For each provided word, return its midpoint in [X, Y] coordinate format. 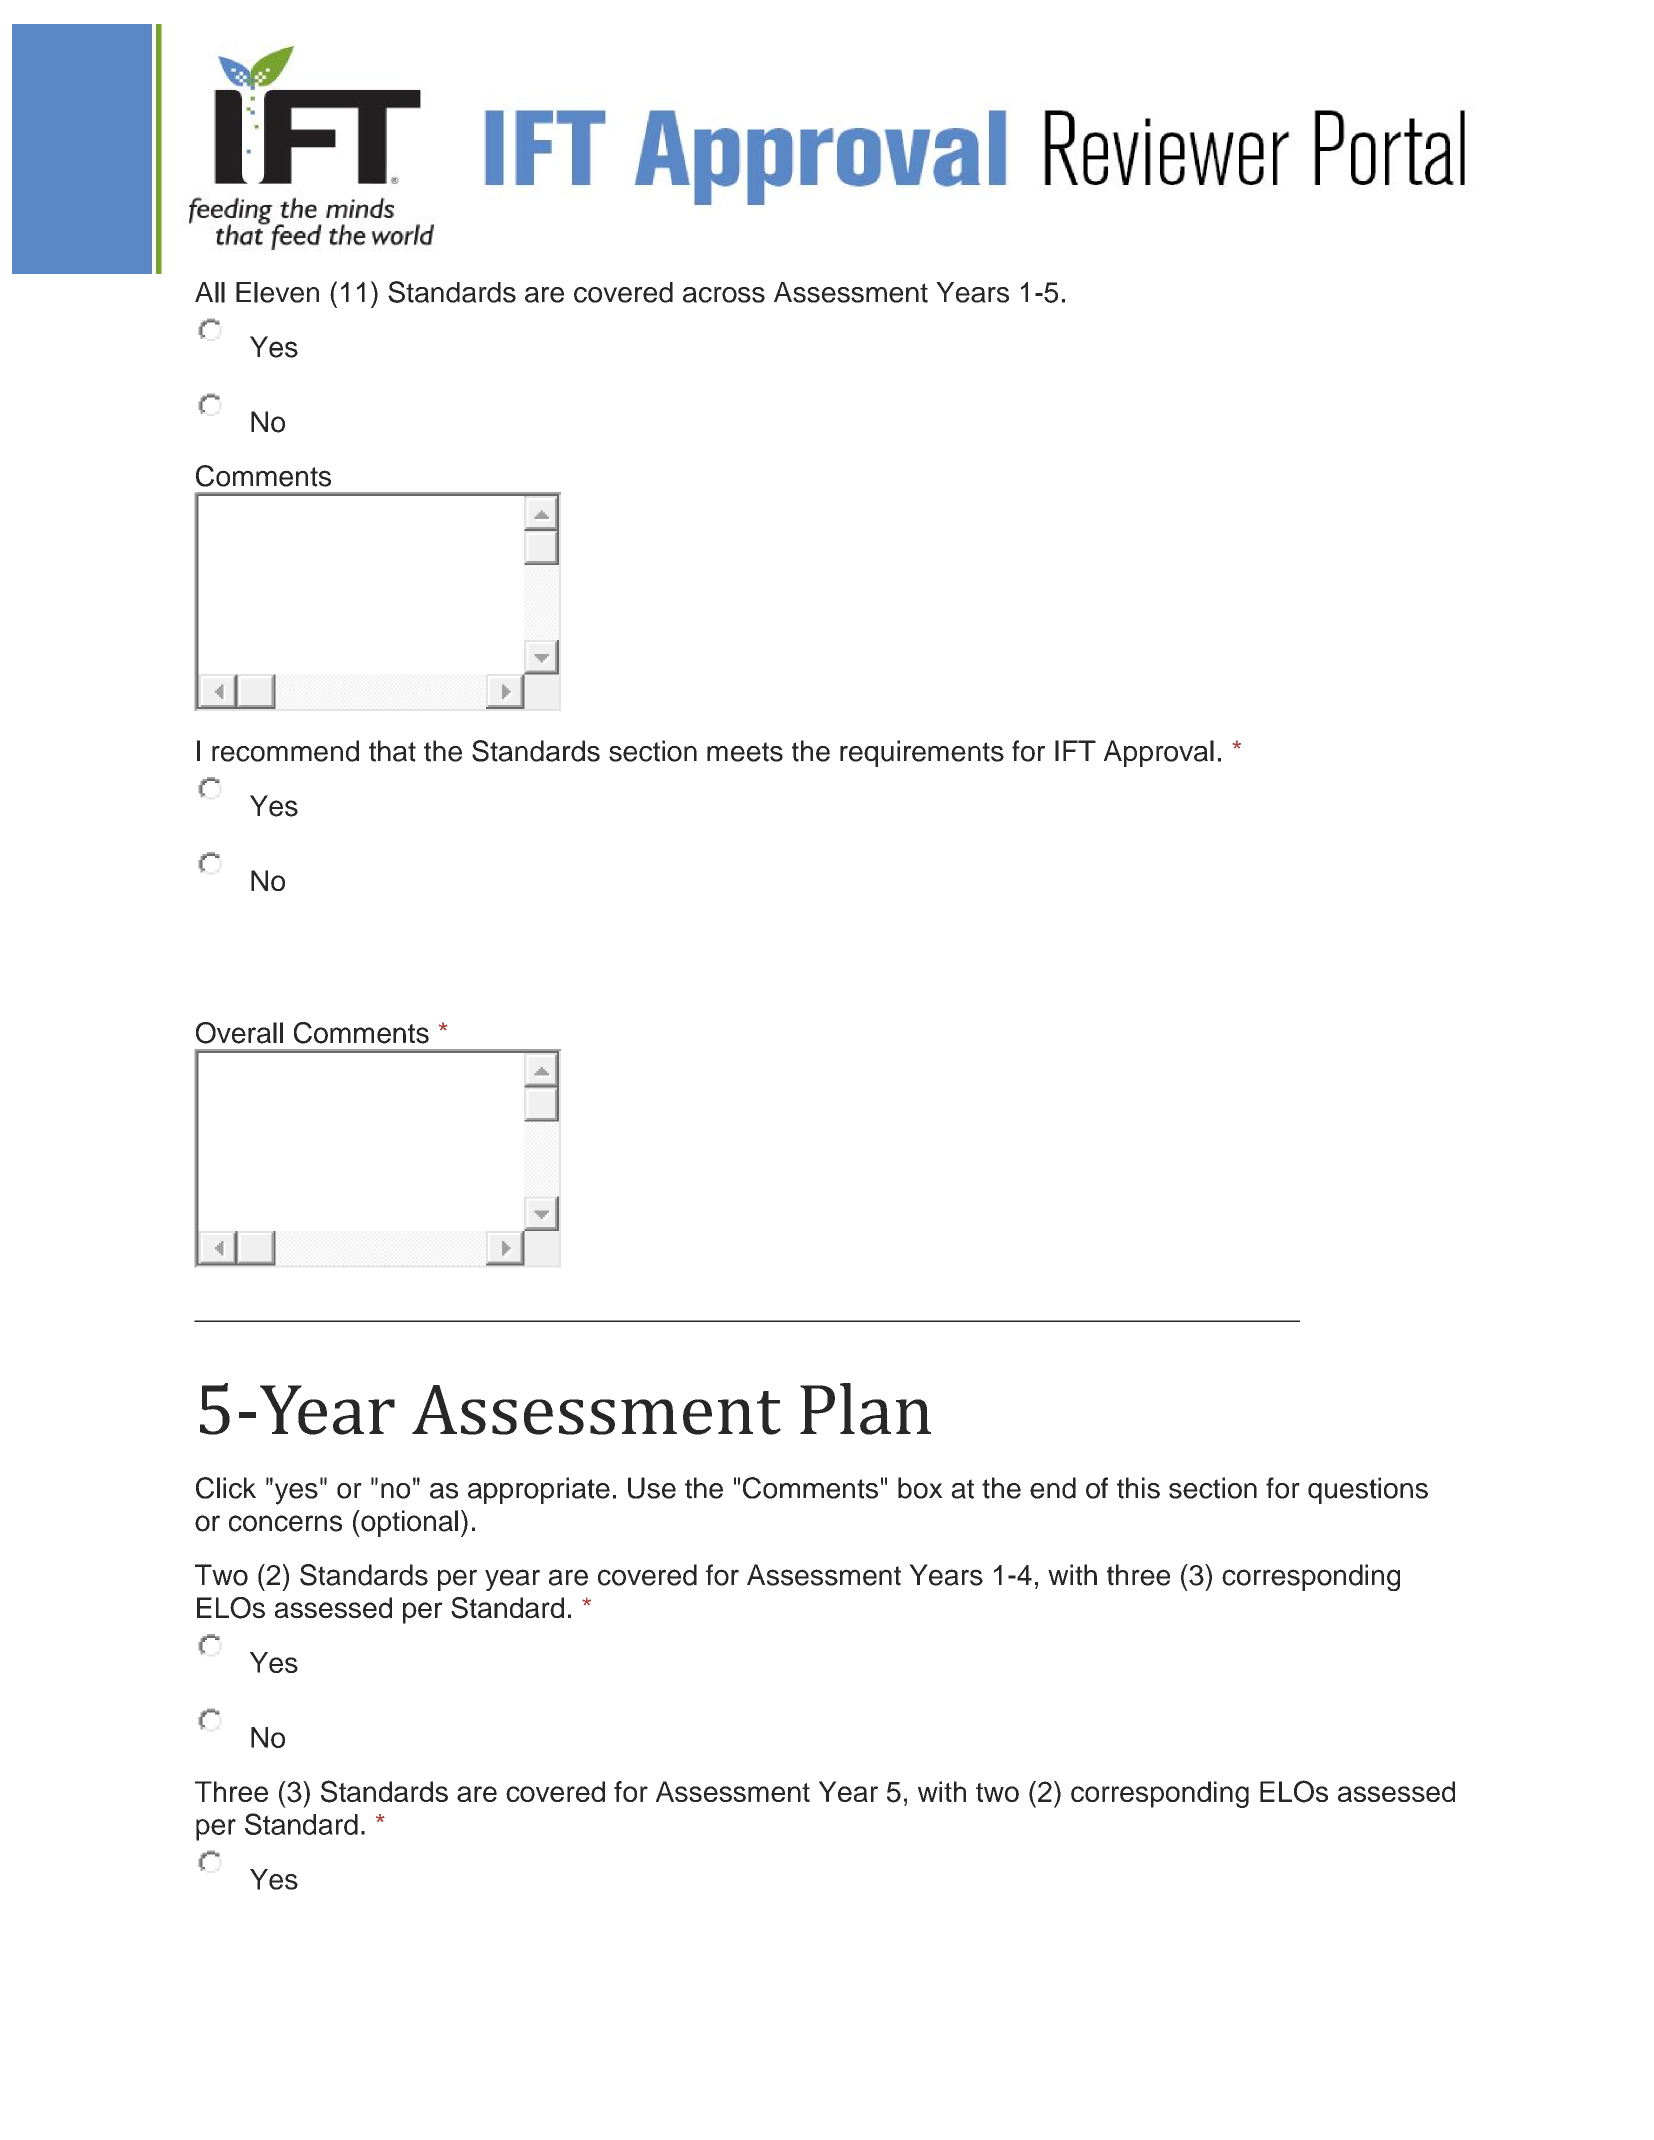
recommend [285, 751]
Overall [239, 1033]
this [1138, 1488]
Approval [1159, 753]
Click [226, 1488]
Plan [865, 1409]
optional [408, 1523]
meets [745, 752]
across [724, 295]
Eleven [277, 292]
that [392, 751]
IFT [1075, 750]
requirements [922, 753]
